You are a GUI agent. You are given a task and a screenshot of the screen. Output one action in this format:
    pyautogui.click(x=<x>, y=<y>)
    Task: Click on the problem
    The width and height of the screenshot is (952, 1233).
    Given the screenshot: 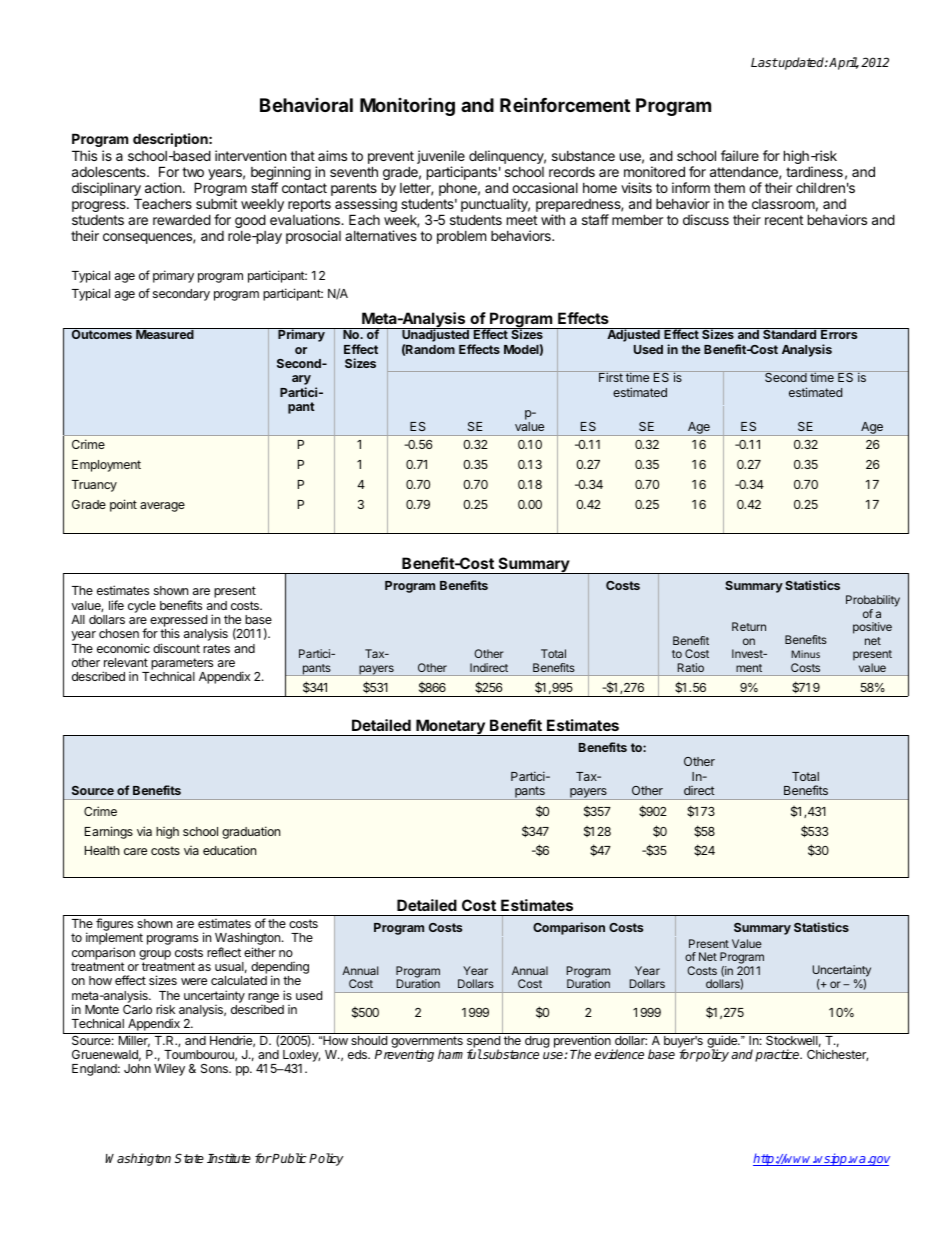 What is the action you would take?
    pyautogui.click(x=461, y=237)
